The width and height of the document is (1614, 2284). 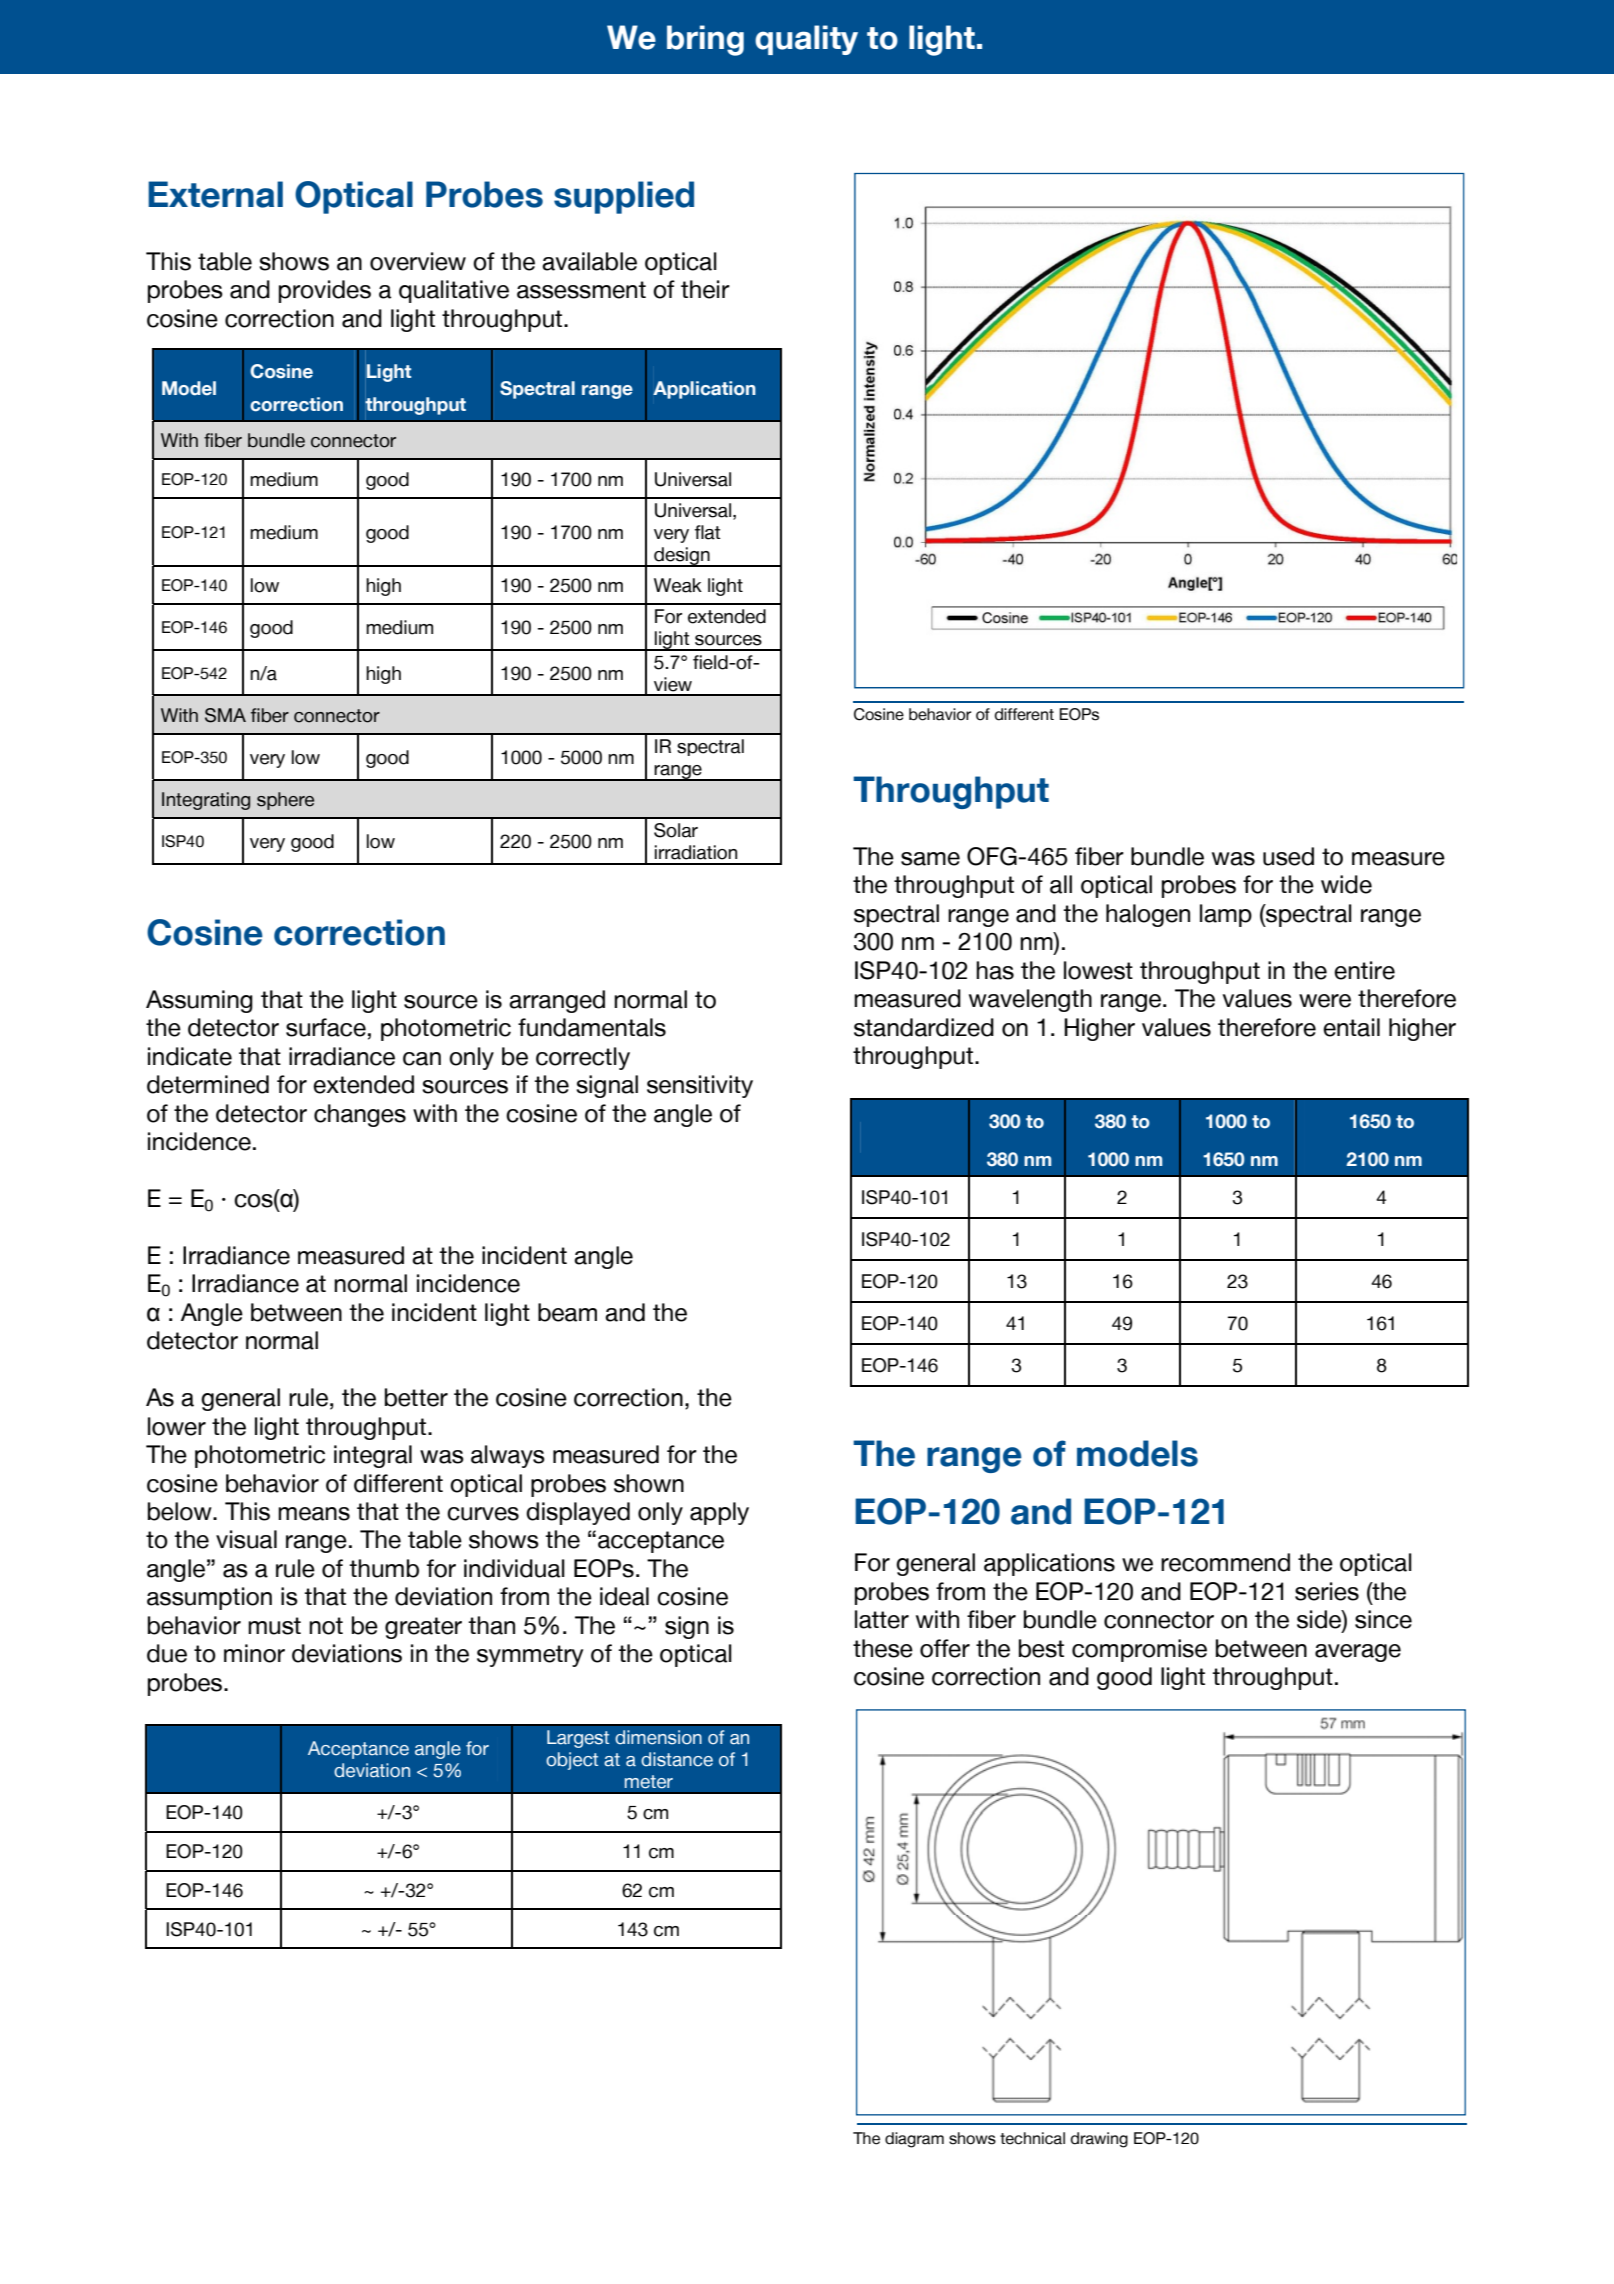 I want to click on apply, so click(x=719, y=1513).
